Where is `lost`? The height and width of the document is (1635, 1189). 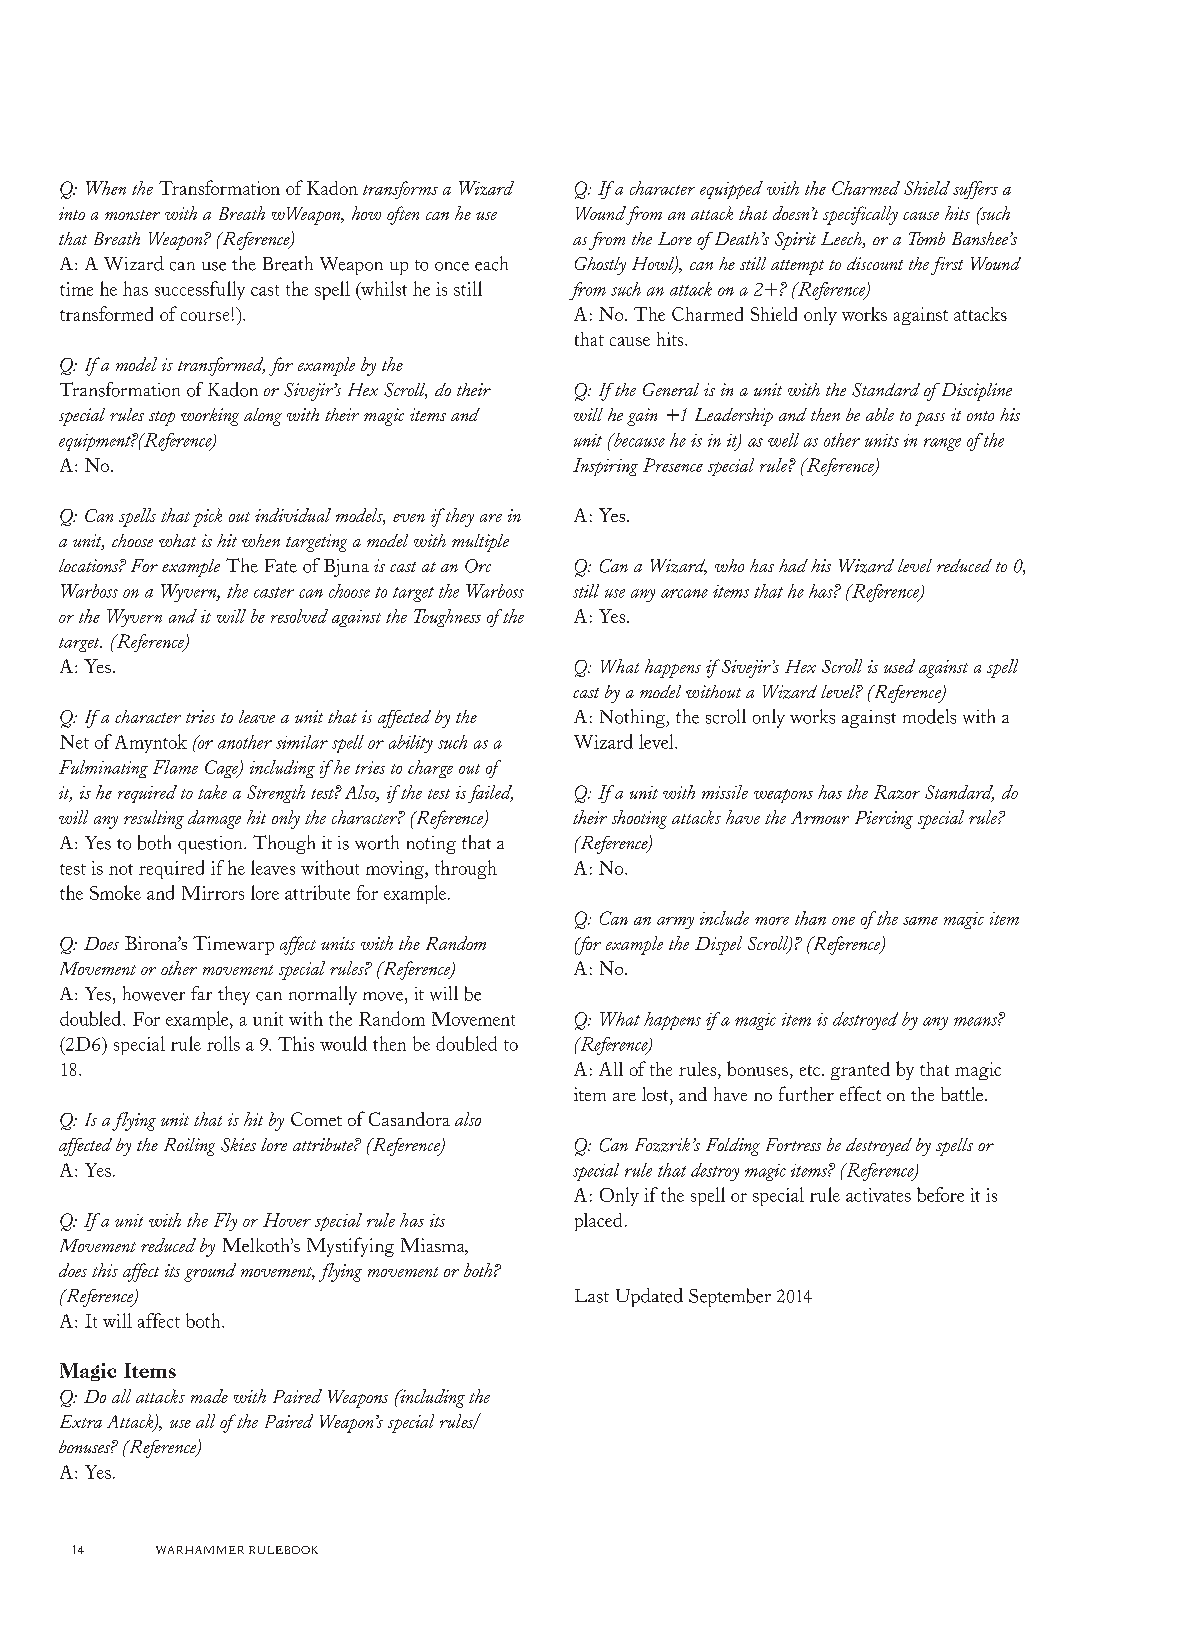
lost is located at coordinates (656, 1094).
